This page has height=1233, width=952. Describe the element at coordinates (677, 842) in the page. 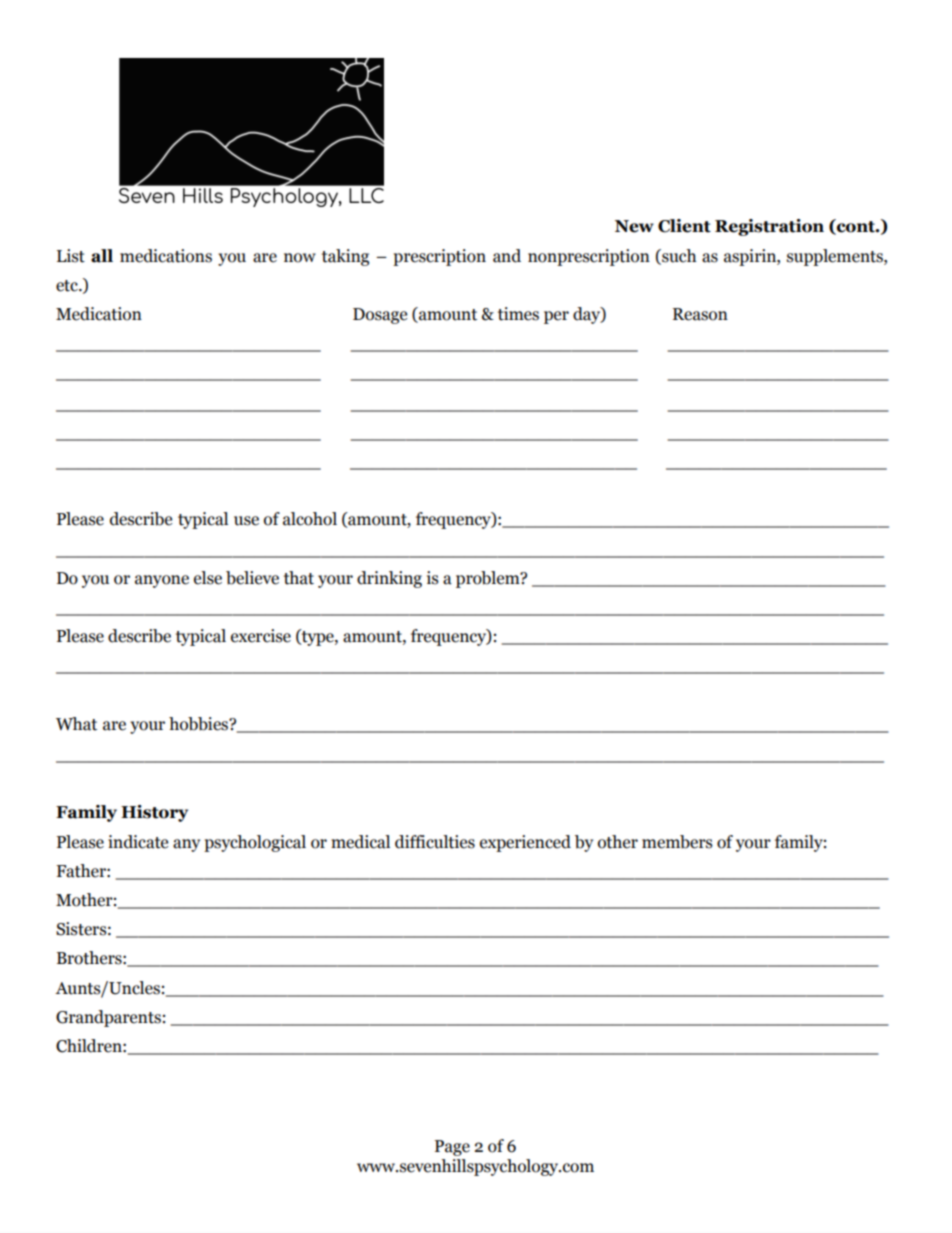

I see `members` at that location.
